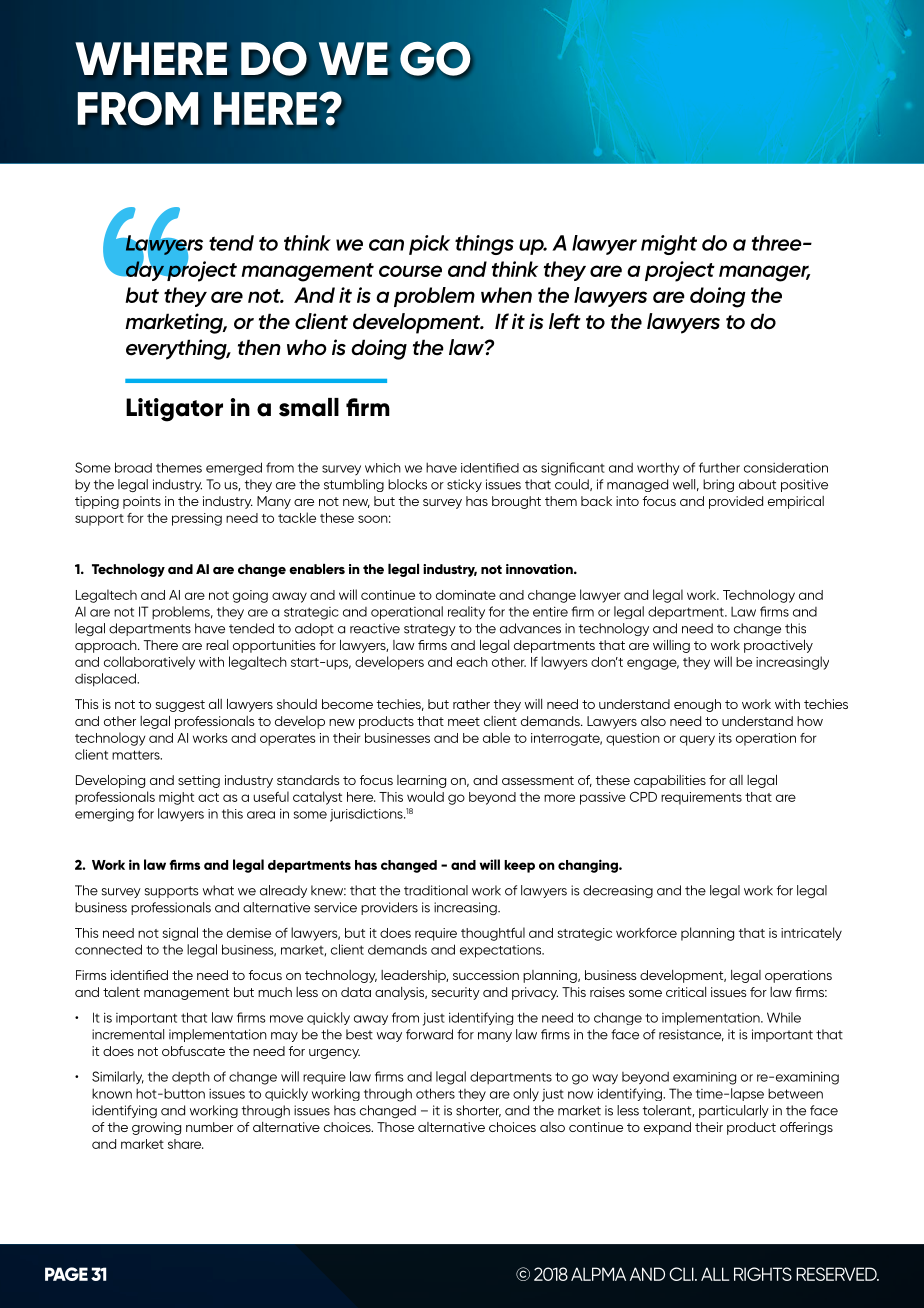  Describe the element at coordinates (410, 271) in the document. I see `course` at that location.
